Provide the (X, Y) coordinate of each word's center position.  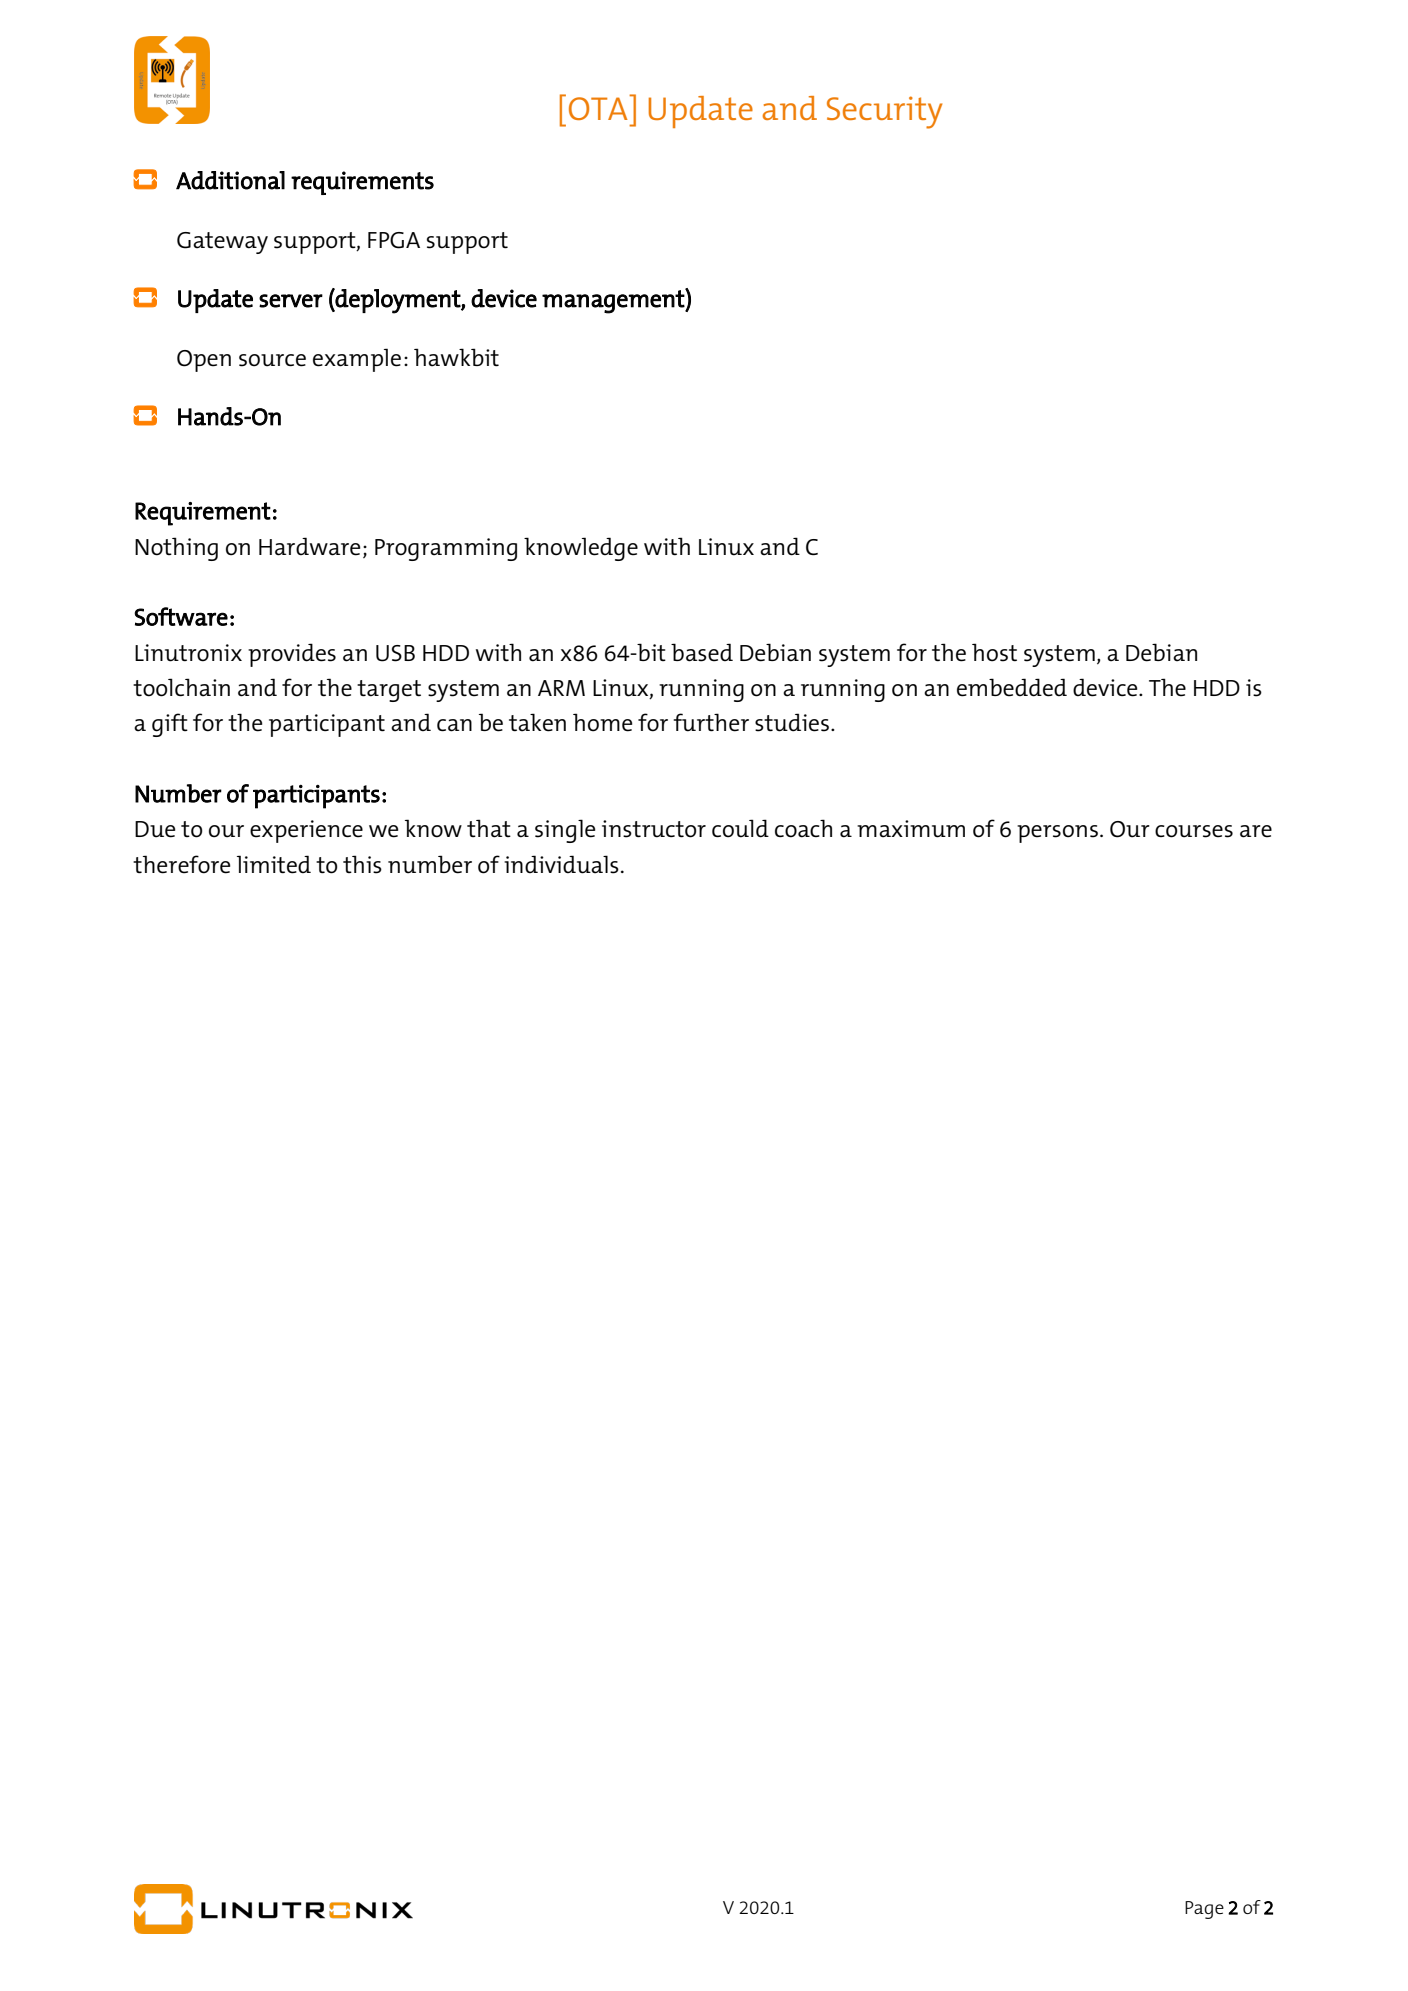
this (362, 864)
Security (884, 112)
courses (1194, 831)
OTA (599, 107)
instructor (654, 829)
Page (1204, 1910)
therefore (181, 864)
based (702, 652)
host (994, 652)
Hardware (309, 546)
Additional (230, 180)
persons (1057, 834)
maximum (911, 829)
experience (306, 831)
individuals (561, 864)
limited (274, 864)
